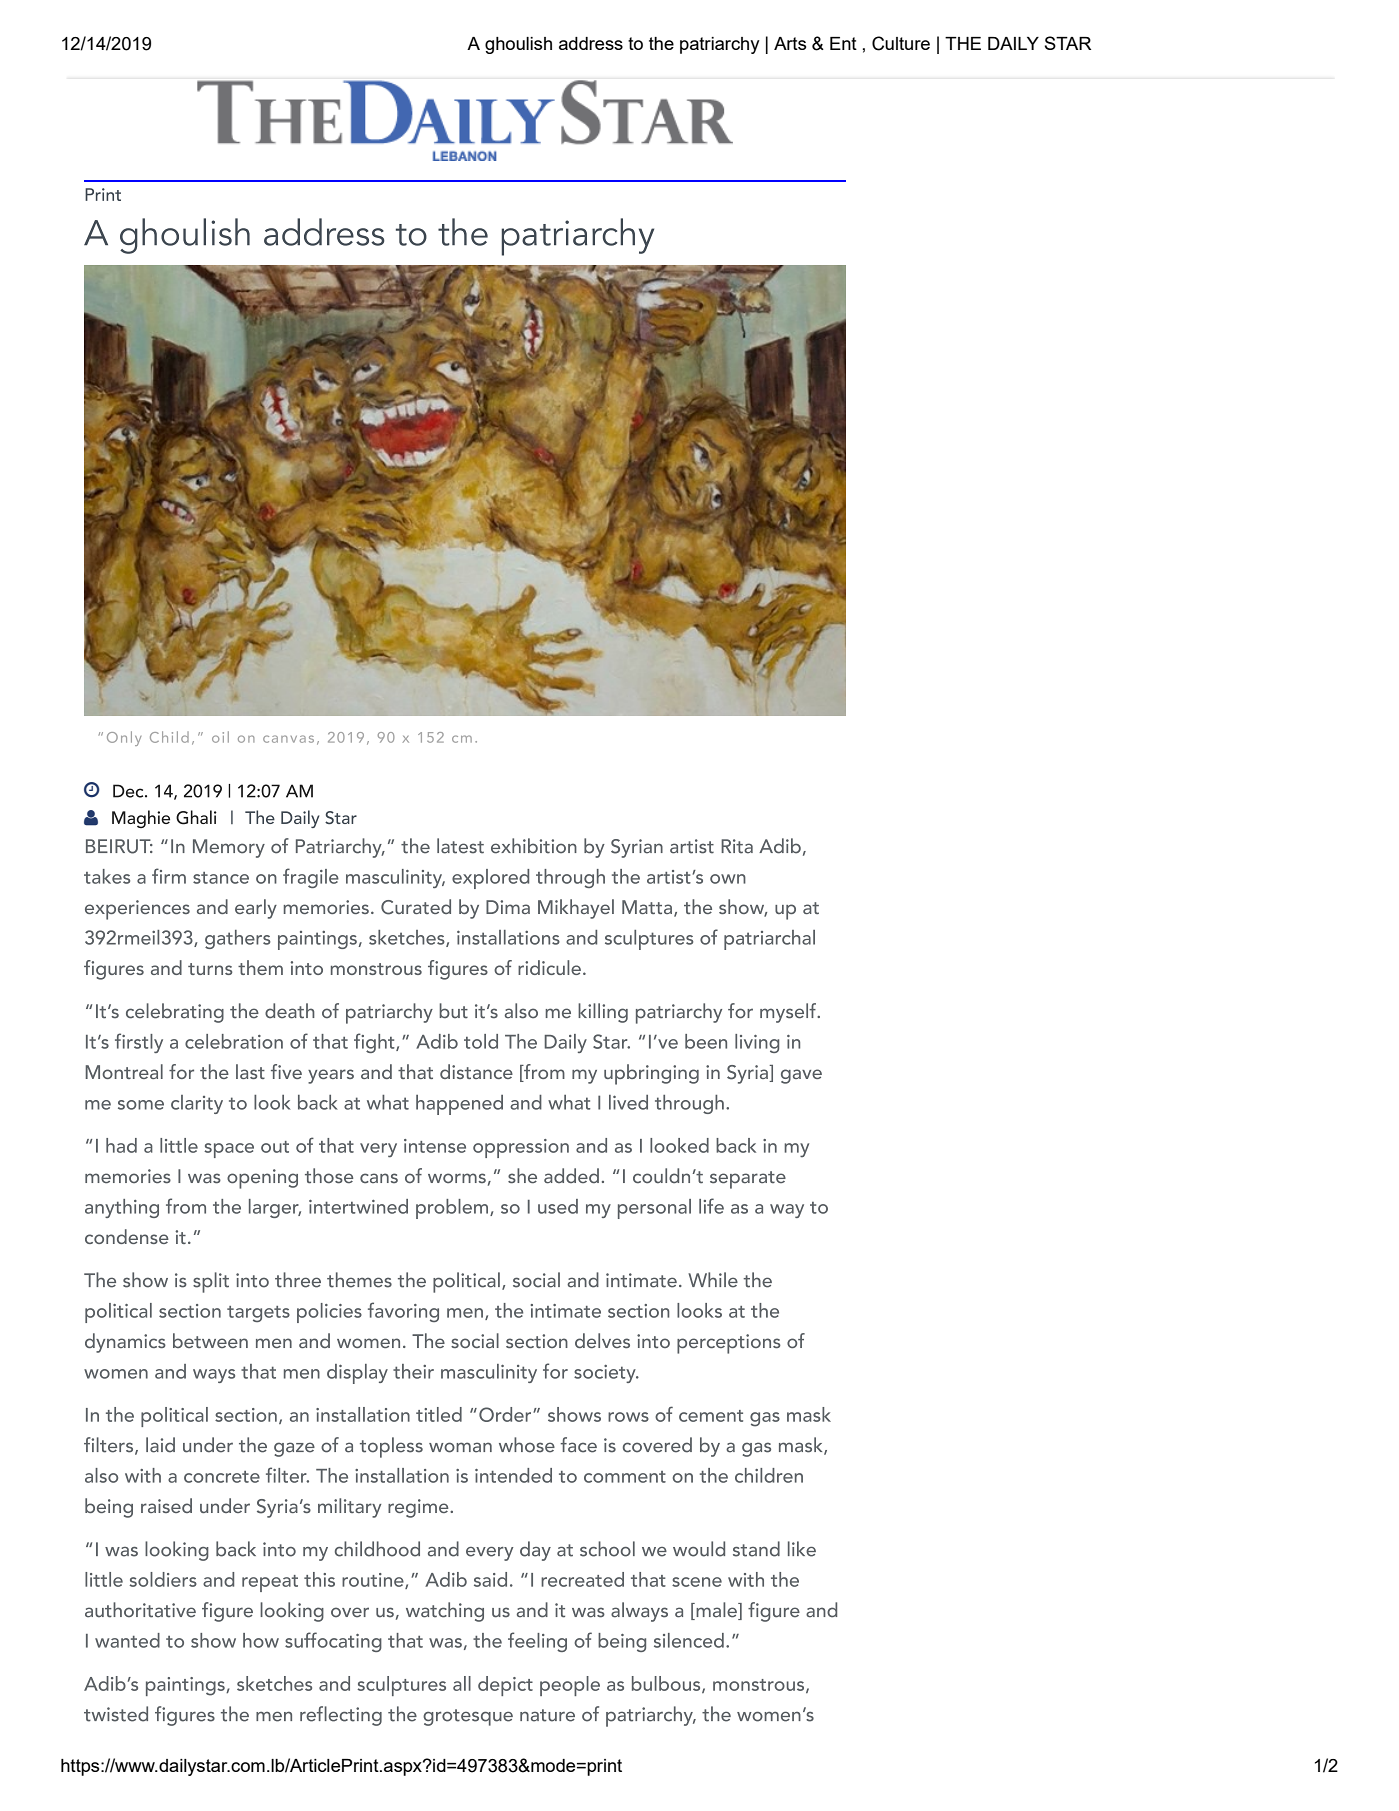 This screenshot has height=1811, width=1399. What do you see at coordinates (901, 43) in the screenshot?
I see `Culture` at bounding box center [901, 43].
